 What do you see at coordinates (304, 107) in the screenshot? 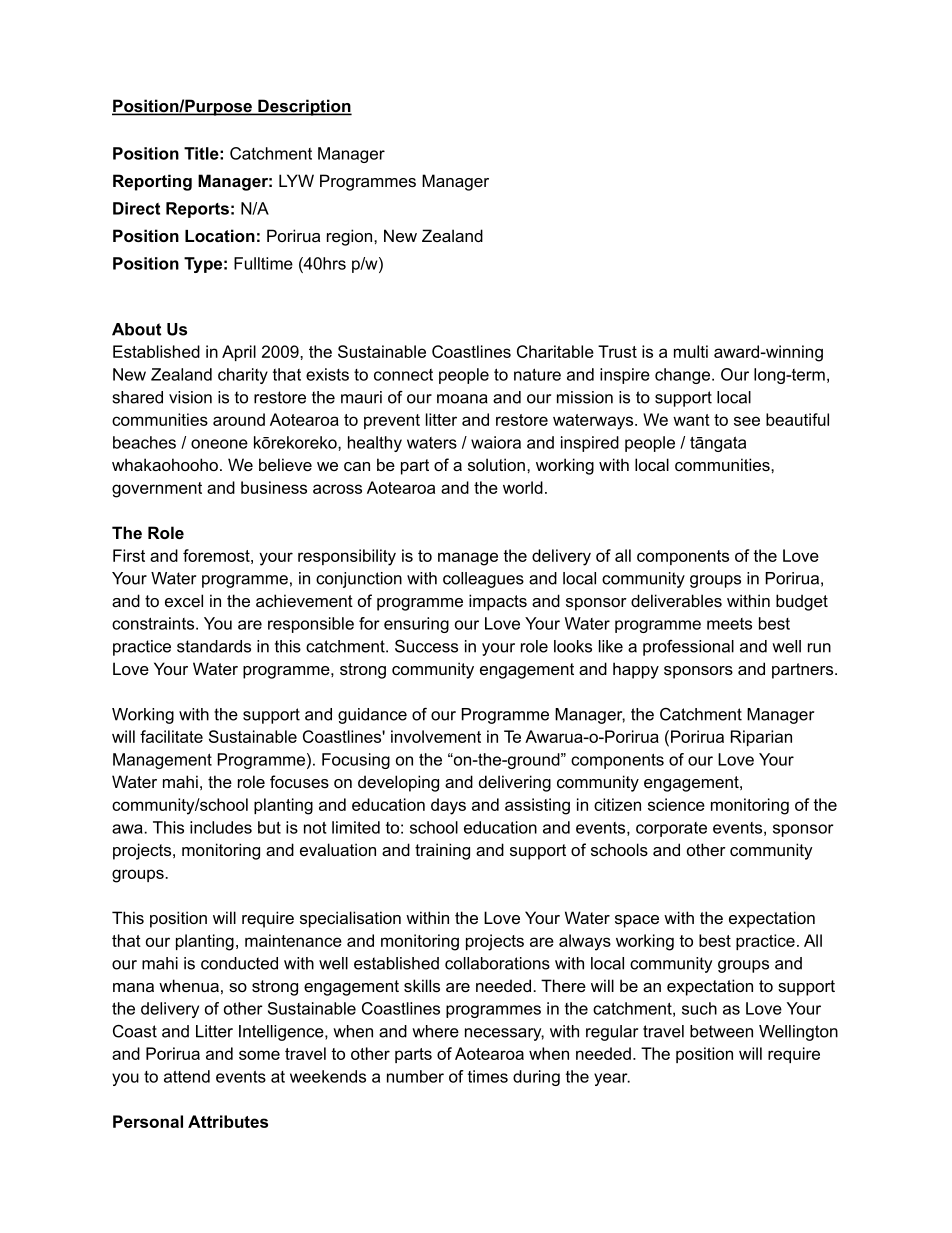
I see `Description` at bounding box center [304, 107].
